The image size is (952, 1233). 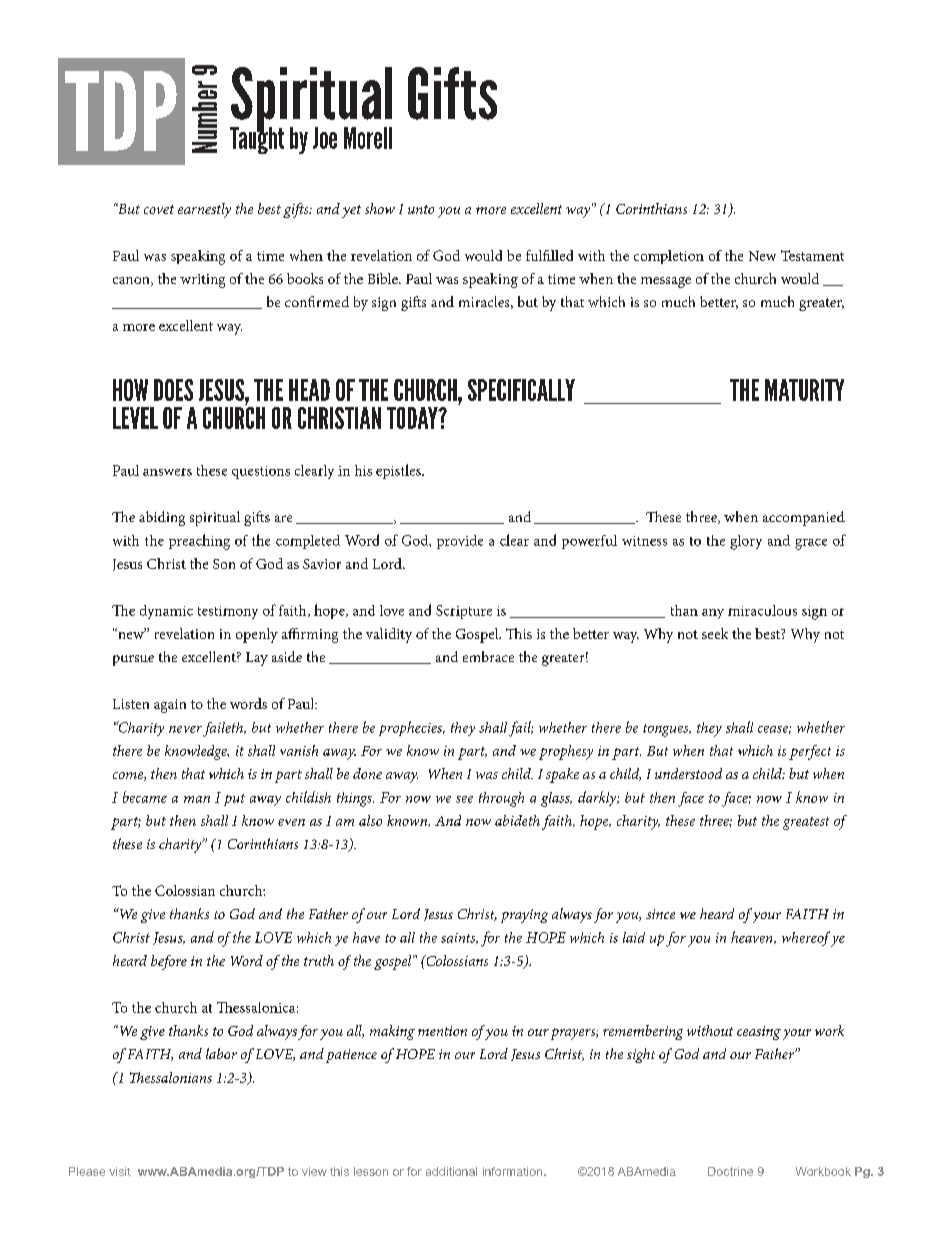 What do you see at coordinates (715, 633) in the image?
I see `seek` at bounding box center [715, 633].
